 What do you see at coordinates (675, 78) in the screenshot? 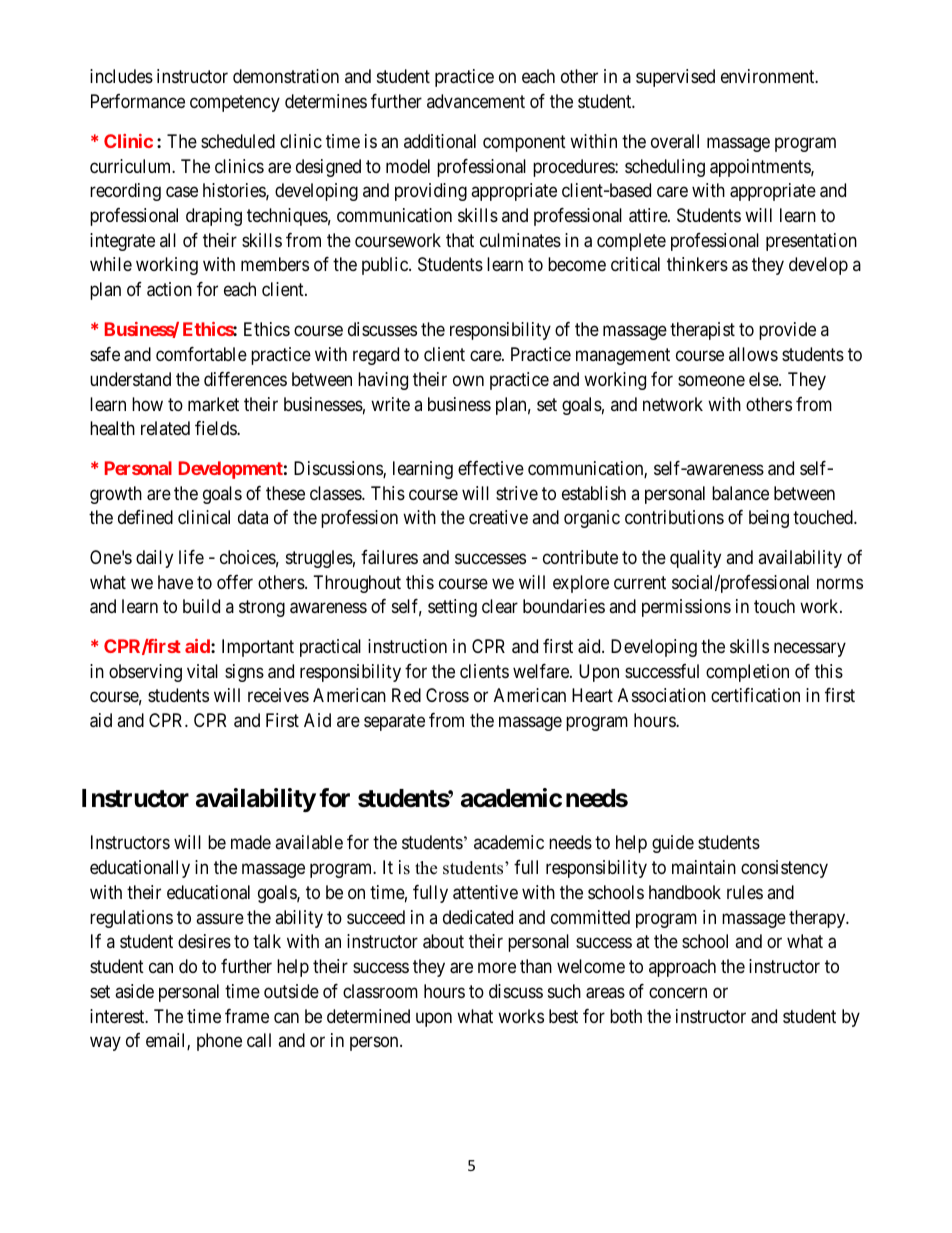
I see `supervised` at bounding box center [675, 78].
